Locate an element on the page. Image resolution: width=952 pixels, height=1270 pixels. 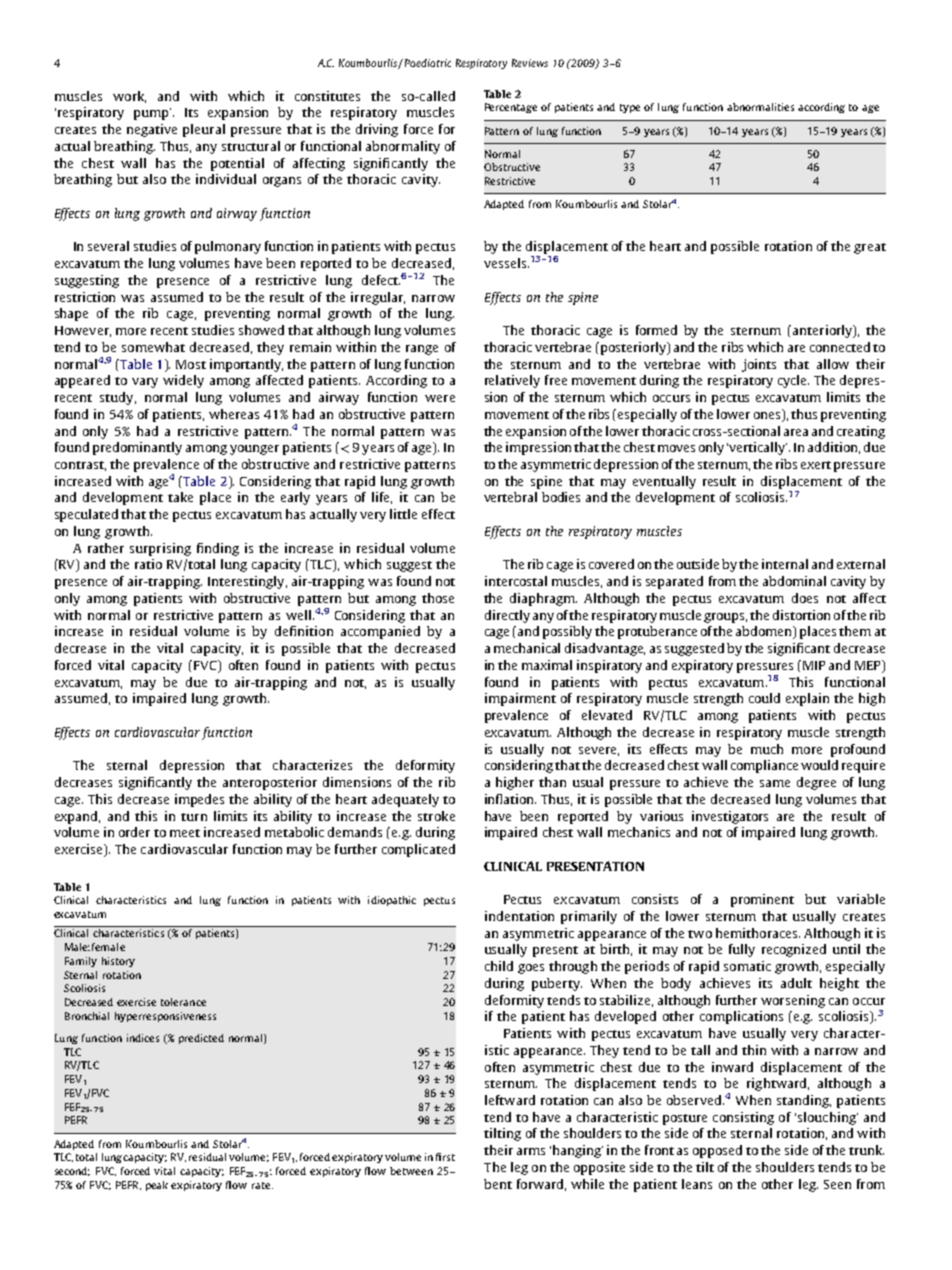
Percentage is located at coordinates (511, 108).
